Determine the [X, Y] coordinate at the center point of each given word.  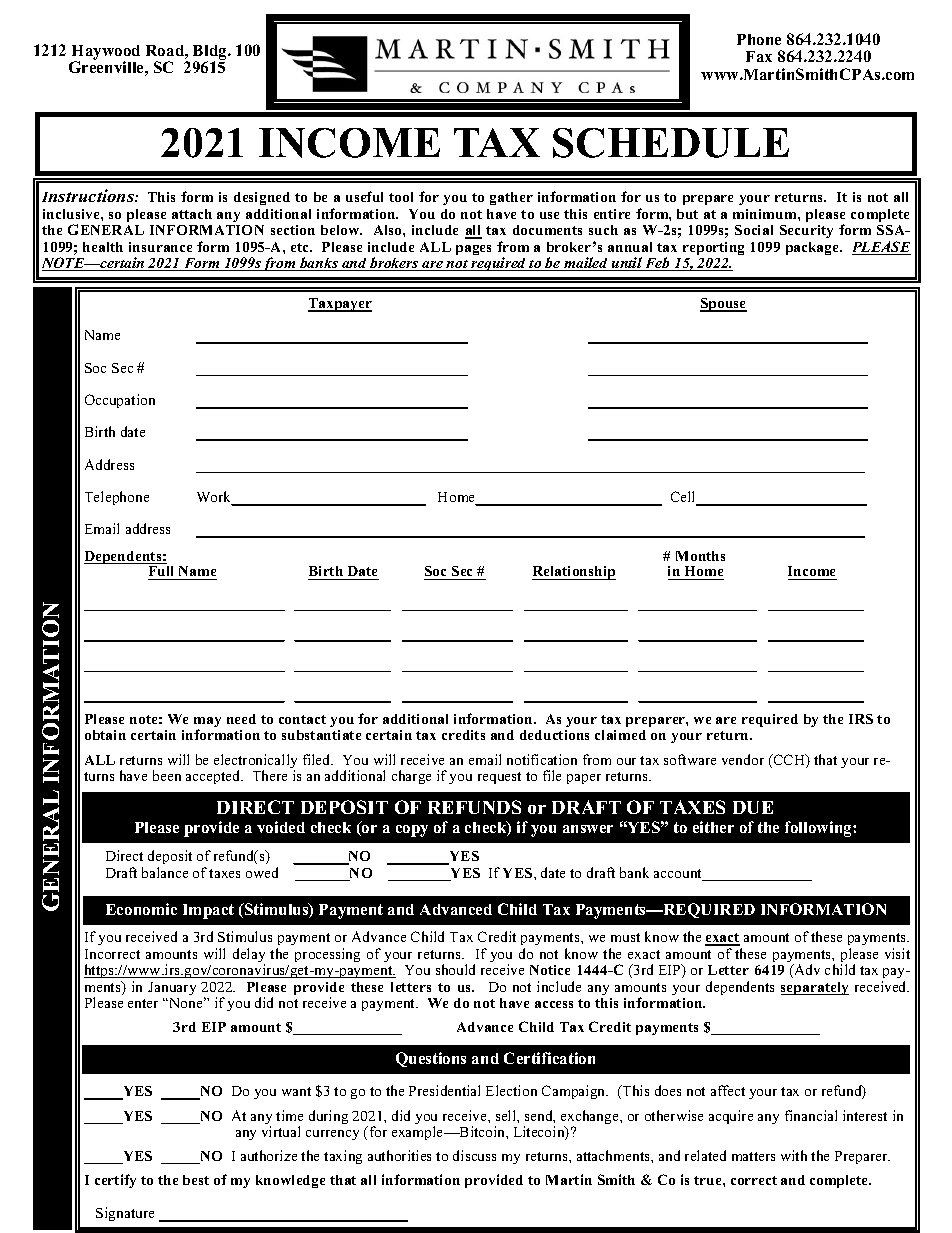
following [819, 829]
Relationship [574, 573]
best [196, 1180]
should [455, 969]
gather [511, 198]
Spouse [723, 305]
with [794, 1155]
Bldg [211, 53]
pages [473, 250]
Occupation [120, 401]
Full [162, 573]
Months [700, 556]
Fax [759, 56]
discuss [474, 1155]
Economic [141, 909]
